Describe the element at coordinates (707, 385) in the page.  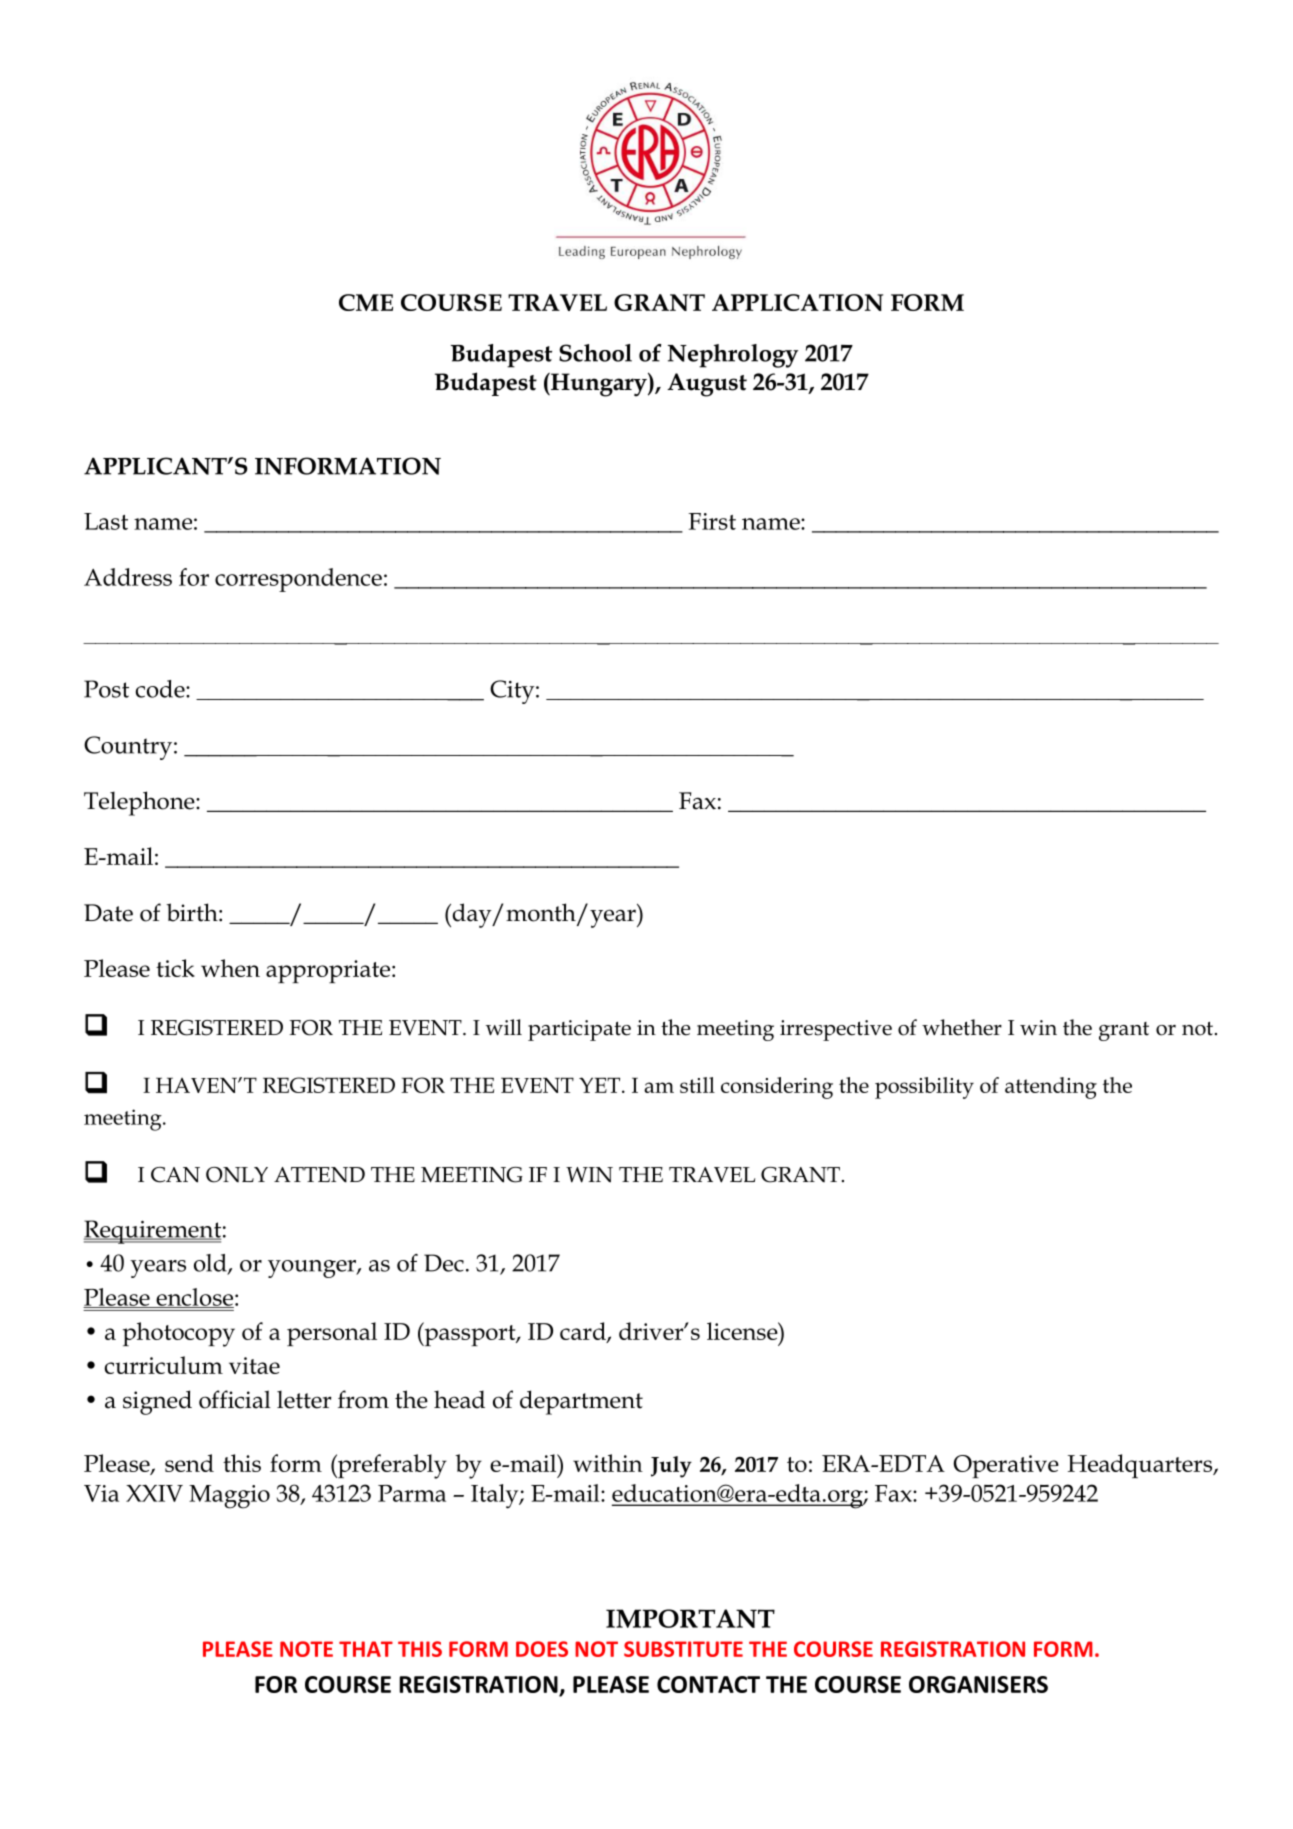
I see `August` at that location.
